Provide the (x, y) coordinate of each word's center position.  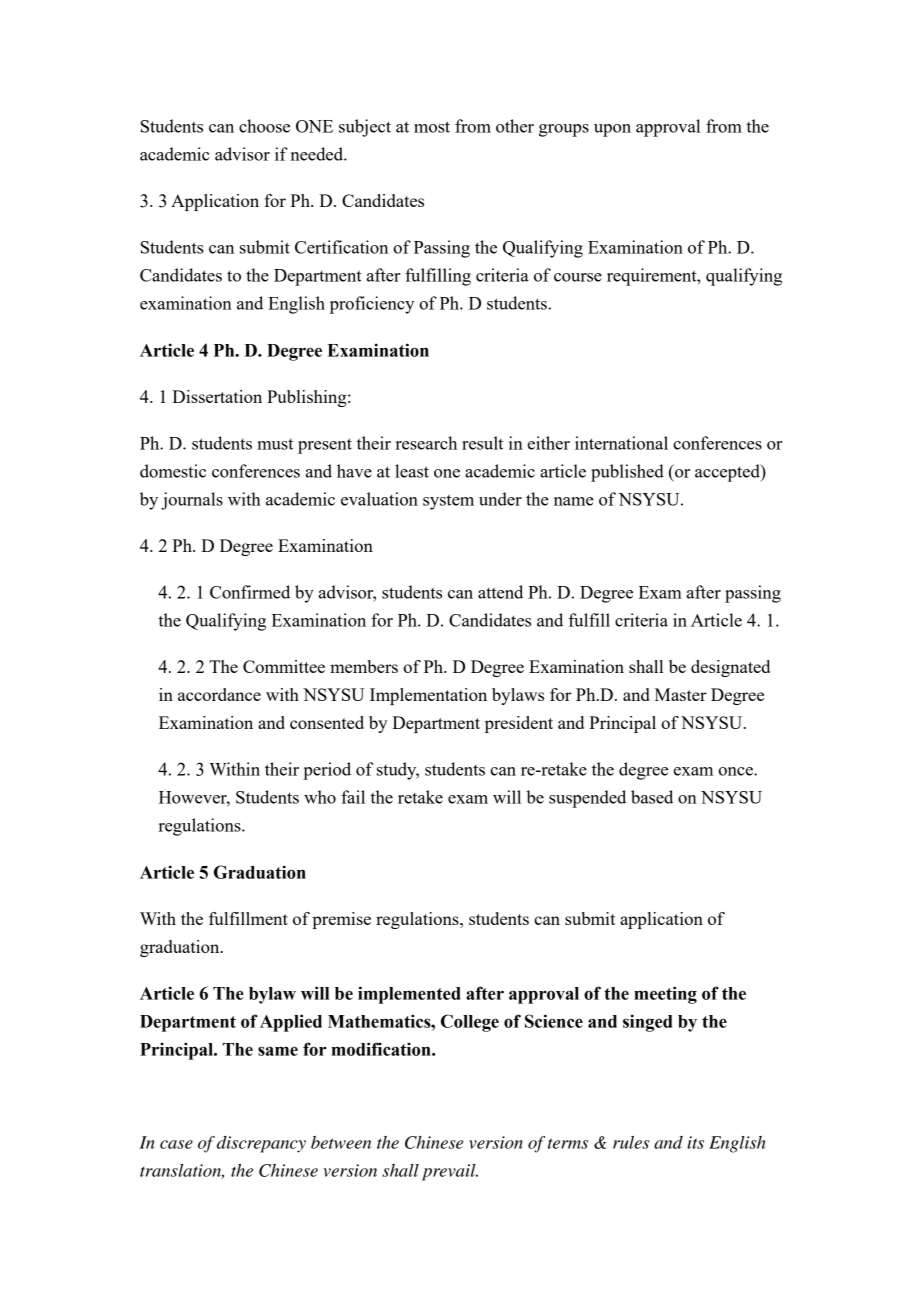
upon (612, 130)
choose (264, 126)
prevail (450, 1172)
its (695, 1142)
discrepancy (261, 1144)
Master (681, 694)
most (432, 127)
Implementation (428, 696)
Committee (284, 666)
